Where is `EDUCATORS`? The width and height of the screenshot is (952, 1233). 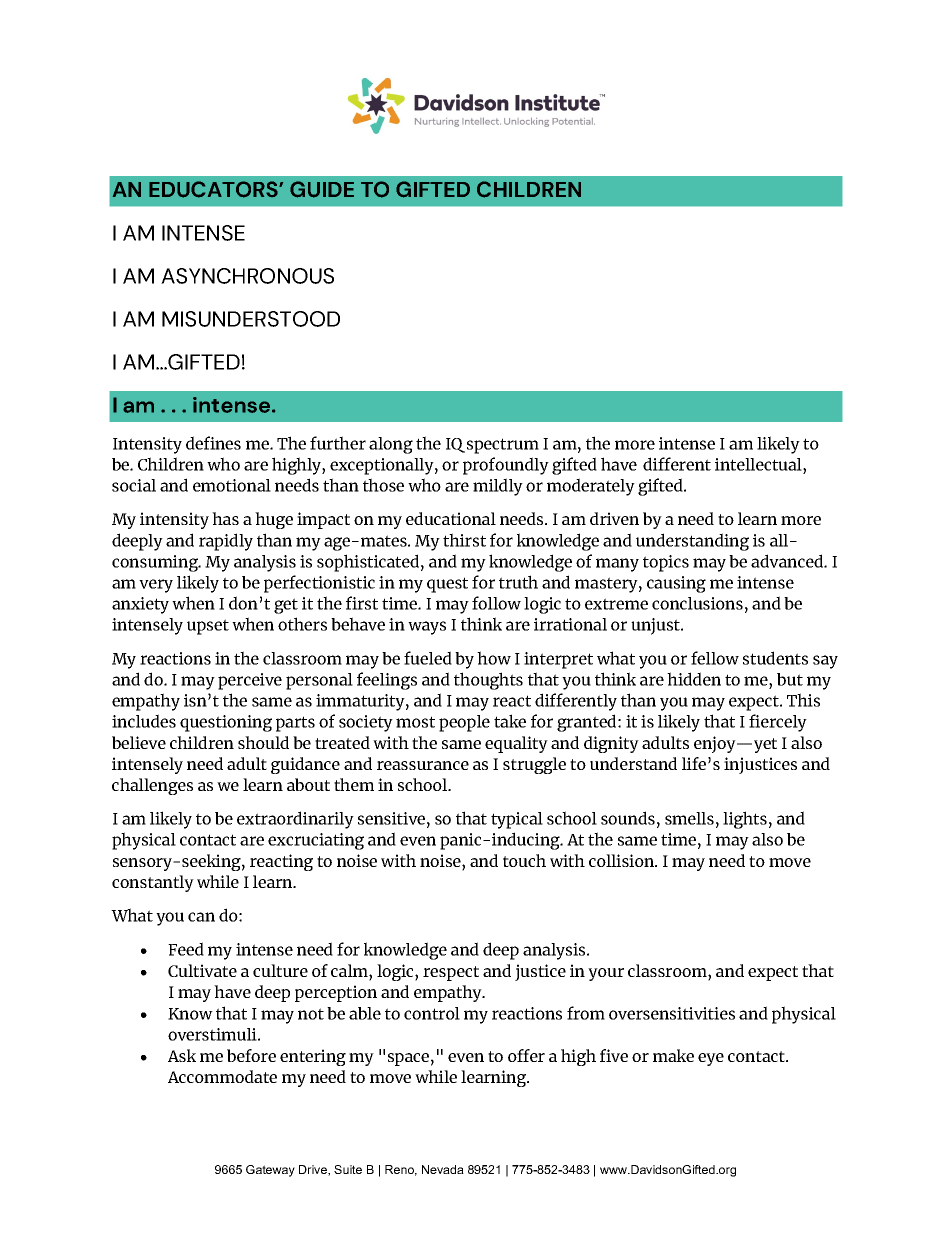
EDUCATORS is located at coordinates (214, 189).
